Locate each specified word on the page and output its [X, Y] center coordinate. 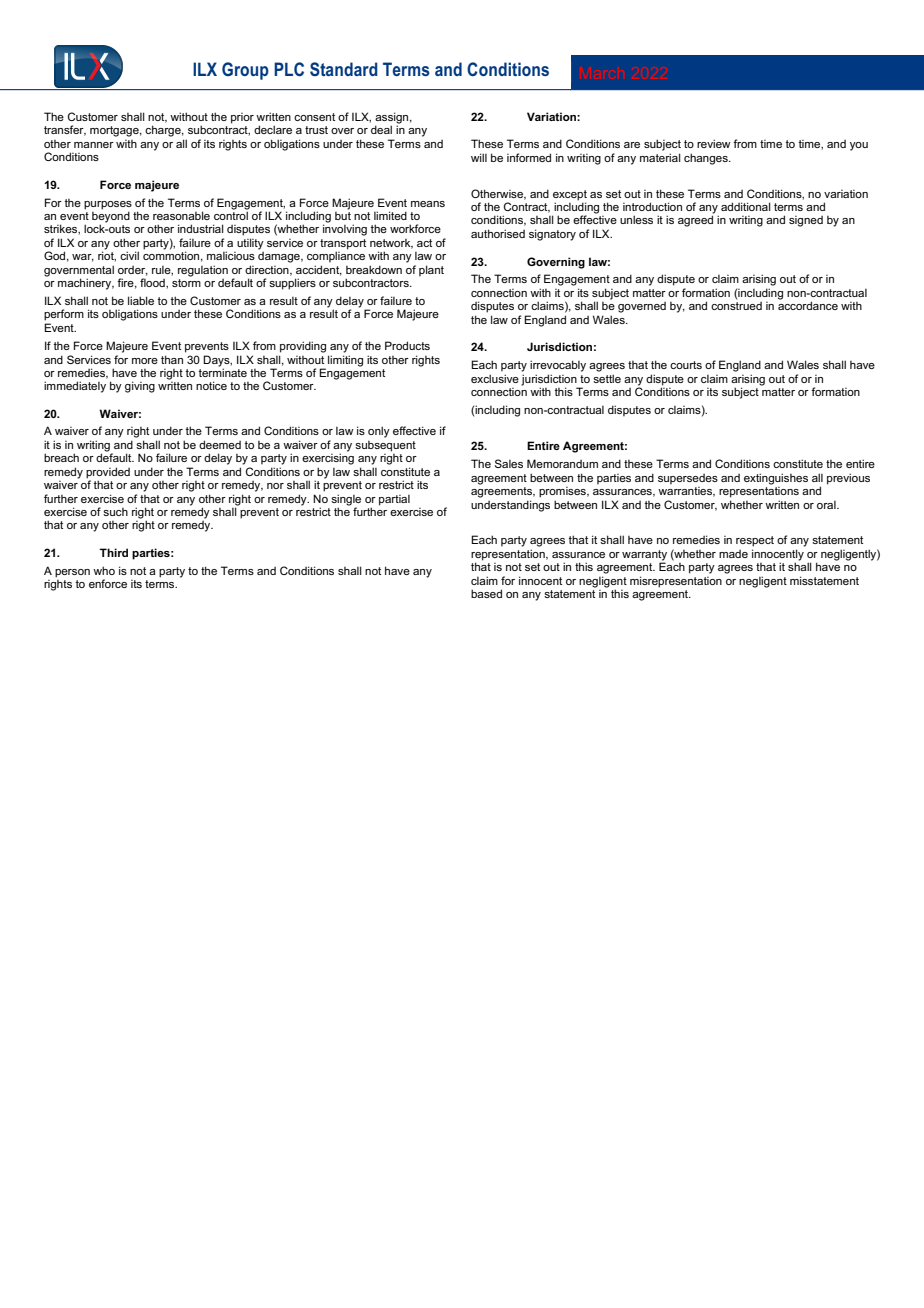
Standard [344, 69]
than [172, 359]
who [104, 570]
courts [686, 365]
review [714, 143]
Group [245, 71]
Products [407, 345]
